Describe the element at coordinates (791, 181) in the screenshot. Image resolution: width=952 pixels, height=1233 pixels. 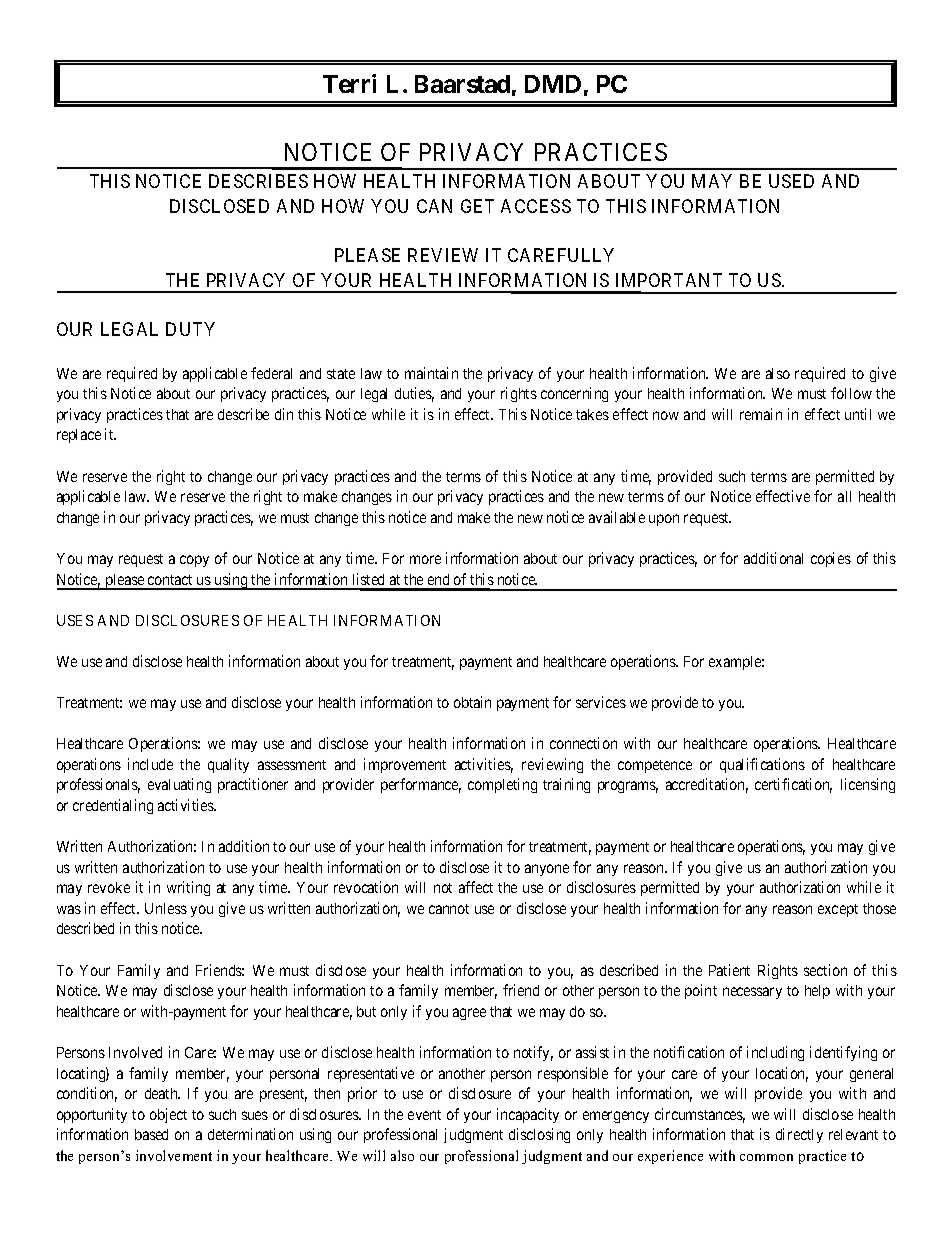
I see `USED` at that location.
